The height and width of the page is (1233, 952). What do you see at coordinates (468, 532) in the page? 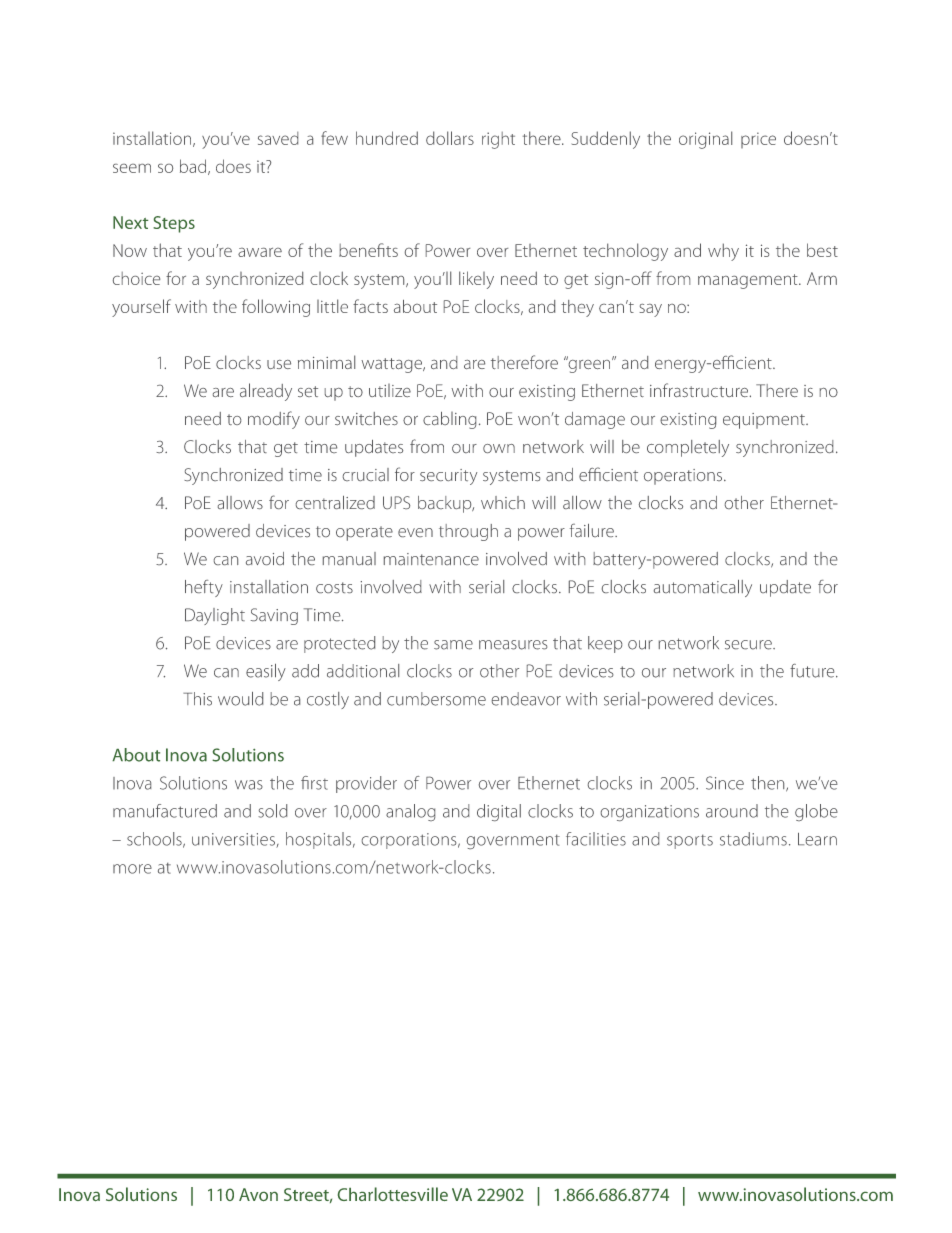
I see `through` at bounding box center [468, 532].
